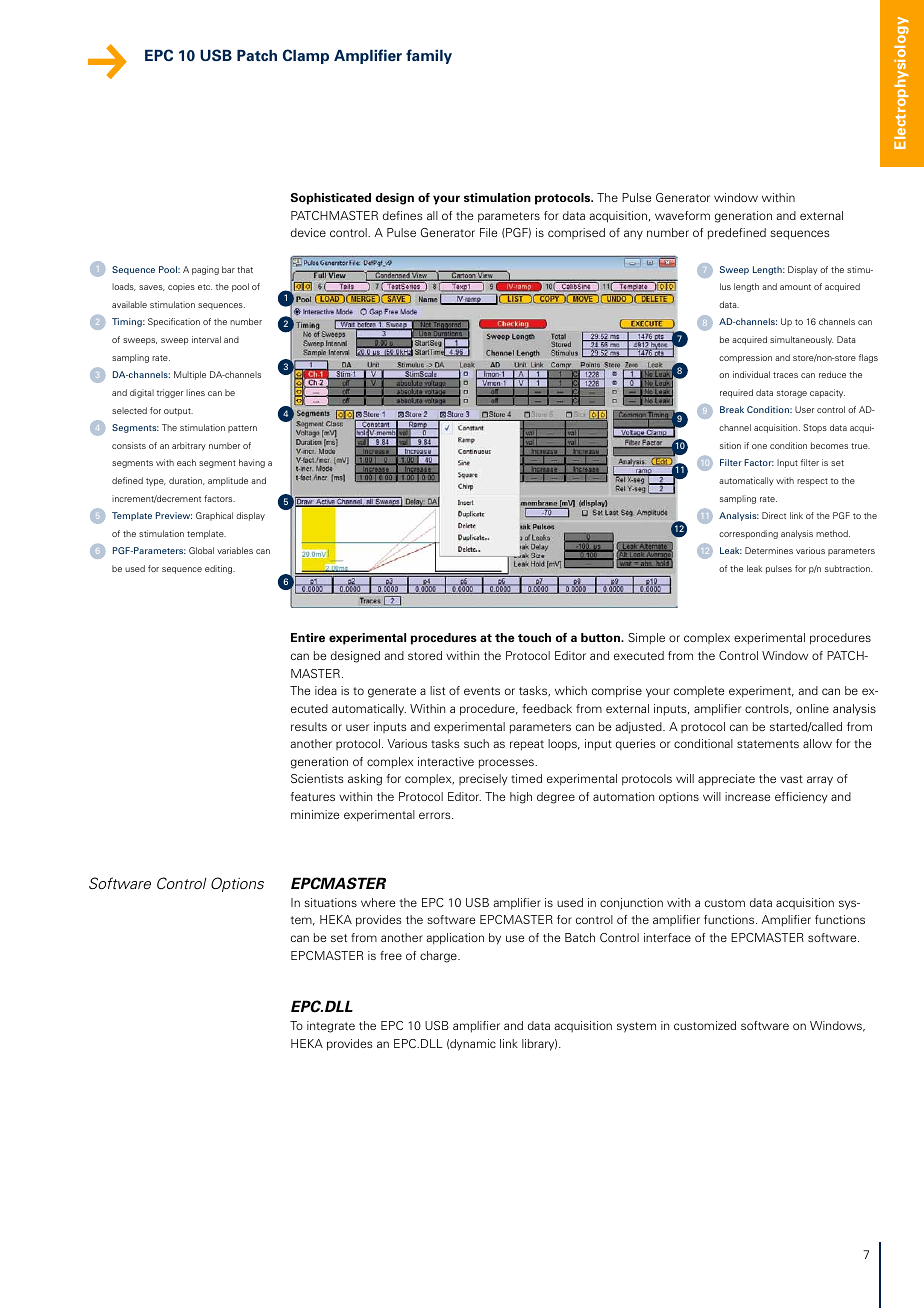 Image resolution: width=924 pixels, height=1308 pixels. What do you see at coordinates (330, 902) in the page?
I see `situations` at bounding box center [330, 902].
